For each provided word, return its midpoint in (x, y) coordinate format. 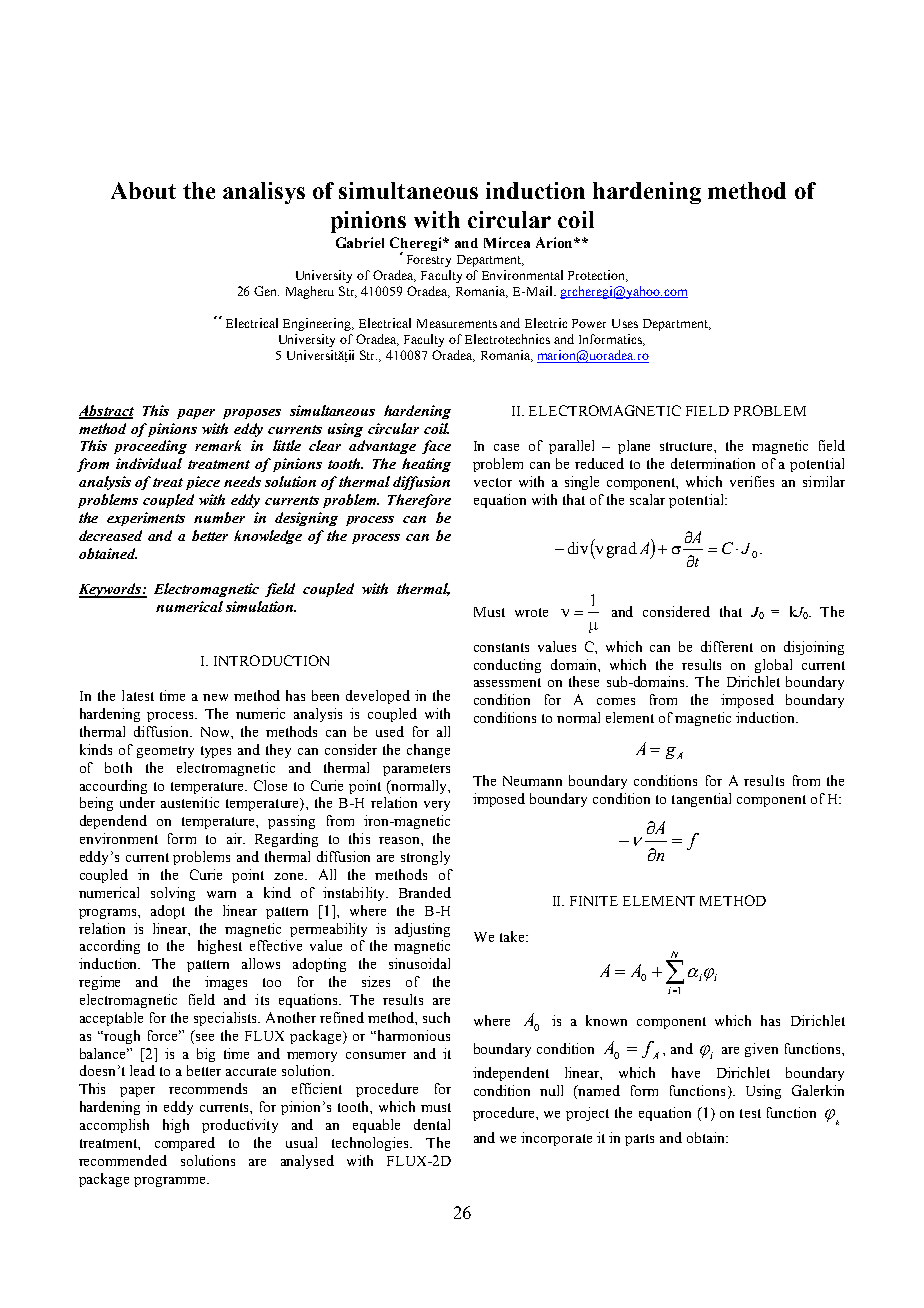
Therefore (419, 501)
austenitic (190, 802)
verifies (752, 481)
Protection (598, 276)
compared (185, 1144)
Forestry (429, 261)
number (219, 517)
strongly (425, 858)
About (143, 190)
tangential (701, 800)
